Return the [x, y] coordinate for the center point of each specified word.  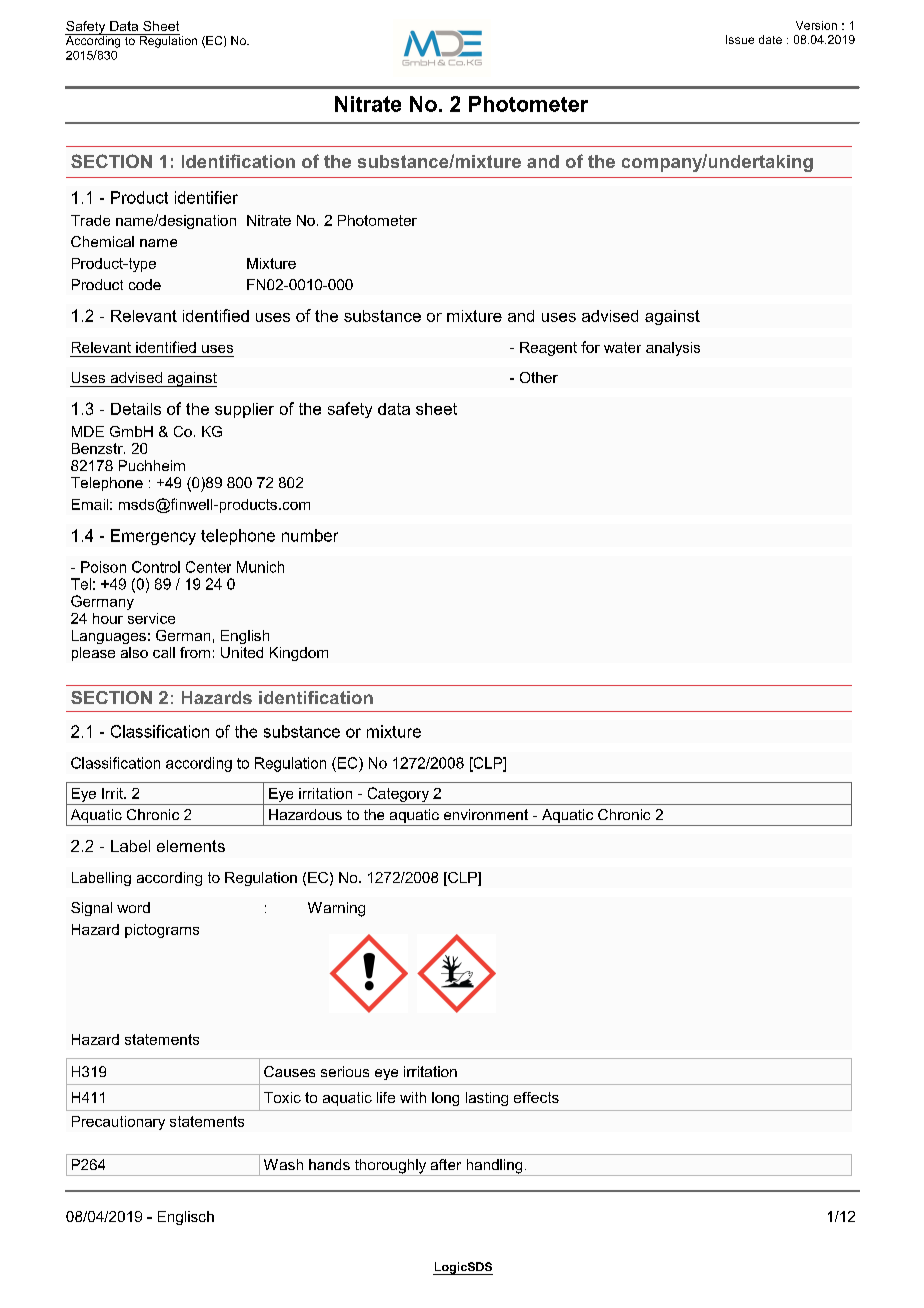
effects [536, 1097]
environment [486, 814]
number [310, 535]
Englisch [186, 1218]
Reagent [548, 349]
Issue [740, 39]
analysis [673, 349]
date [770, 39]
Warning [336, 909]
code [145, 284]
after [446, 1164]
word [133, 907]
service [151, 618]
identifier [206, 197]
